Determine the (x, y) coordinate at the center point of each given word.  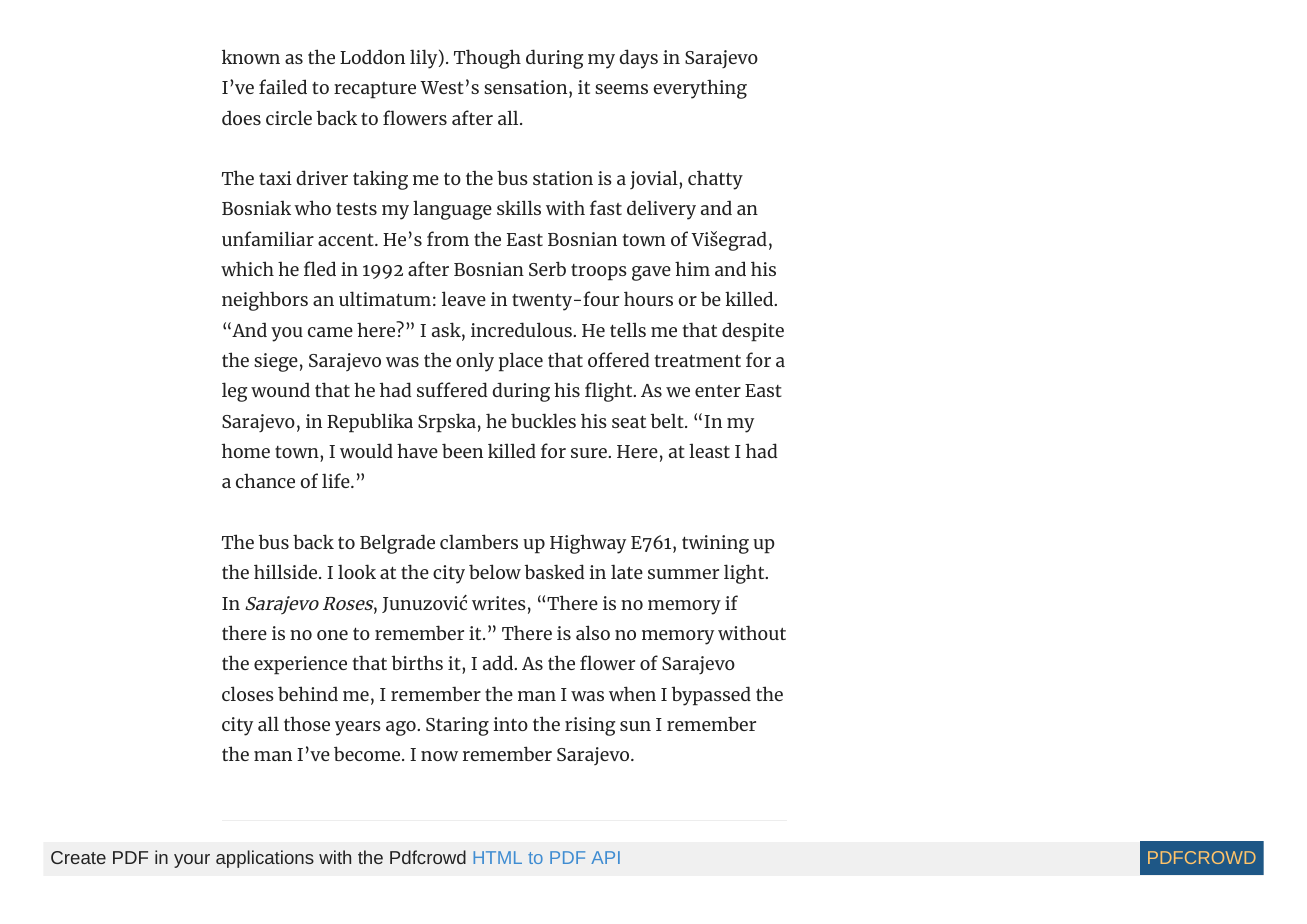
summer (683, 574)
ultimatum (385, 298)
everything (700, 89)
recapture (375, 90)
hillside (287, 571)
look (357, 571)
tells (628, 329)
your (192, 861)
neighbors (265, 301)
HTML (497, 857)
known (251, 56)
